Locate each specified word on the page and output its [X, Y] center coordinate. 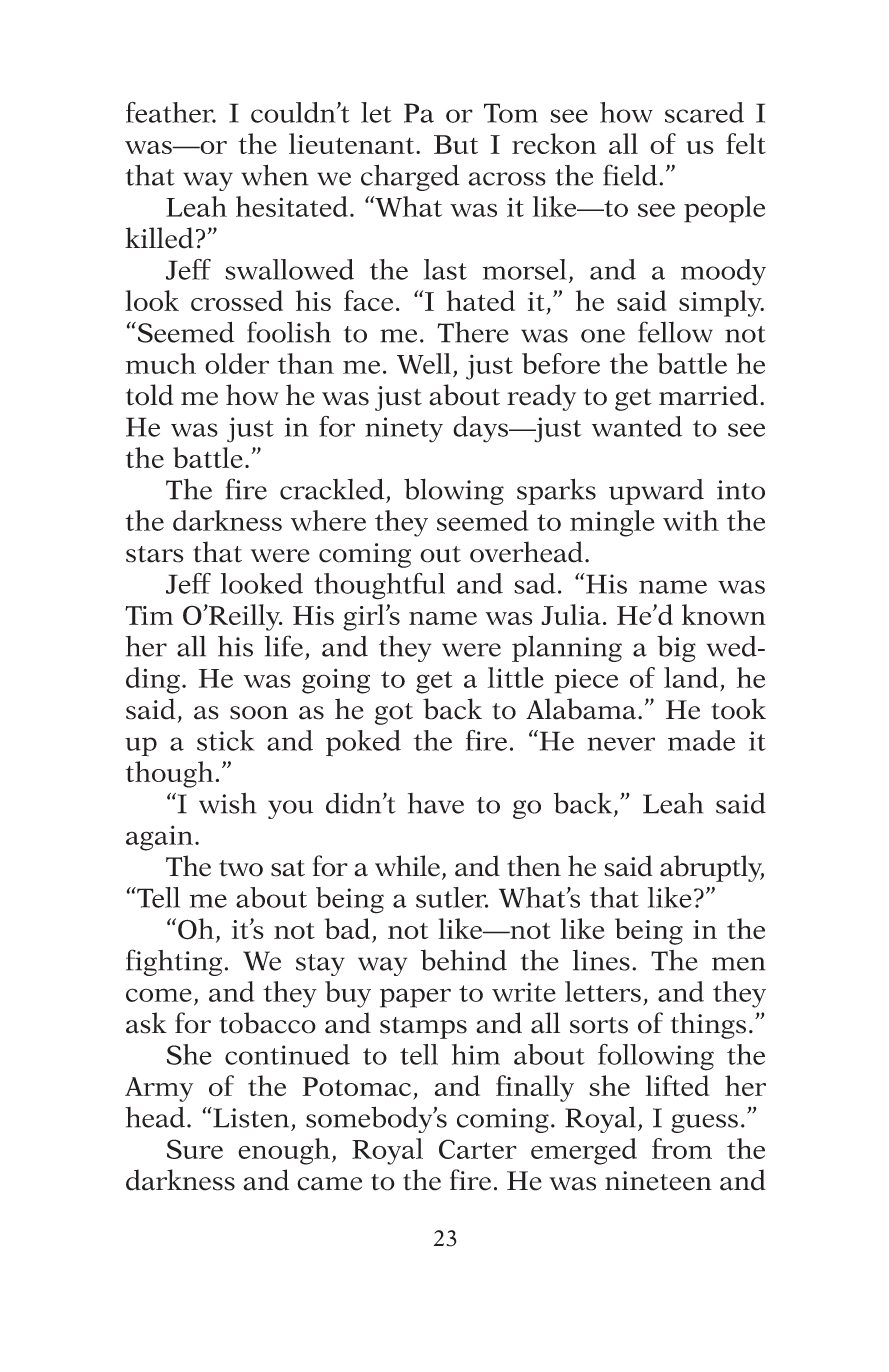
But [456, 144]
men [739, 964]
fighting [174, 962]
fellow [675, 332]
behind [464, 960]
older [237, 363]
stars [155, 554]
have [436, 803]
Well [424, 363]
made [701, 740]
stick [226, 740]
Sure [195, 1149]
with [691, 520]
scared [704, 112]
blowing [454, 491]
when [275, 175]
